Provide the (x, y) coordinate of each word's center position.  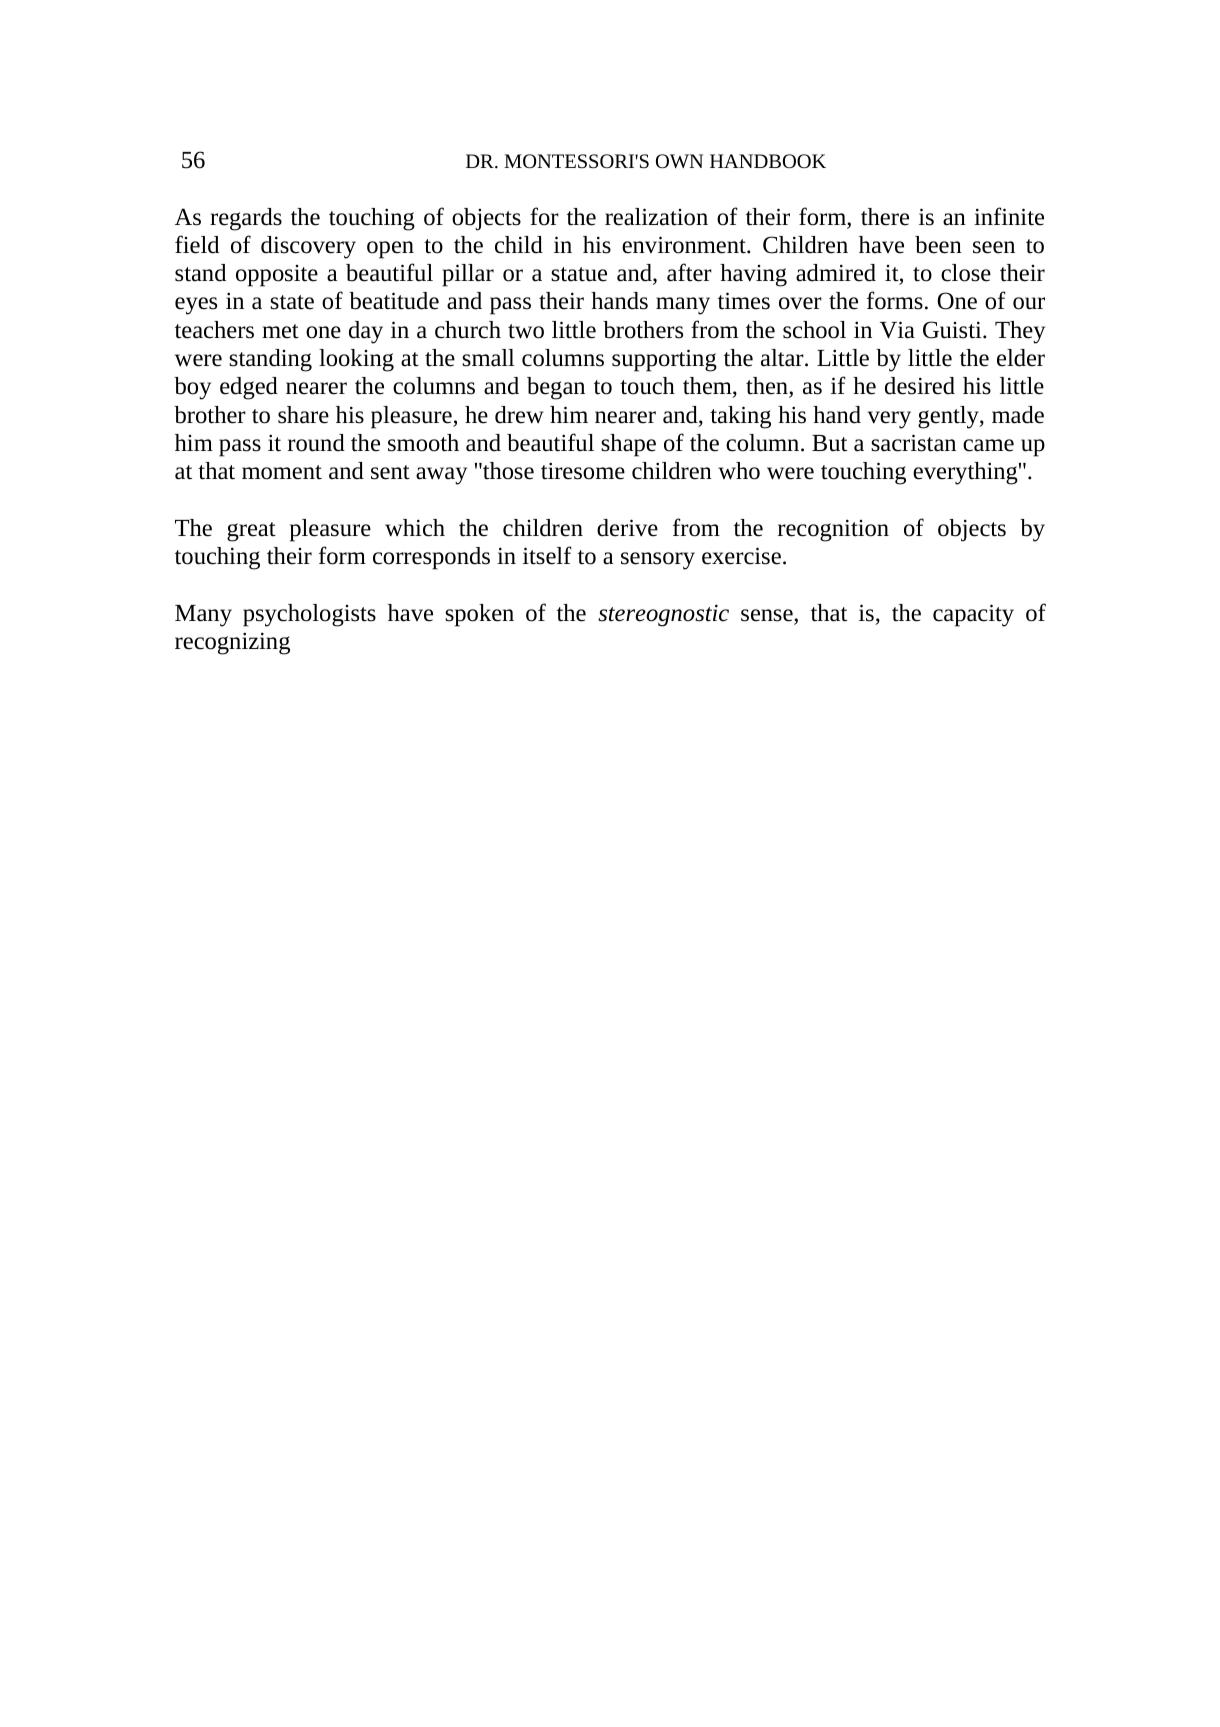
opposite (277, 276)
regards (246, 219)
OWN (679, 161)
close (966, 273)
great (251, 532)
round (316, 443)
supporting (664, 360)
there (885, 217)
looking (356, 360)
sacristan (913, 443)
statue (579, 274)
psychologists (309, 615)
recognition (833, 530)
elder (1021, 358)
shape (628, 445)
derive (627, 528)
